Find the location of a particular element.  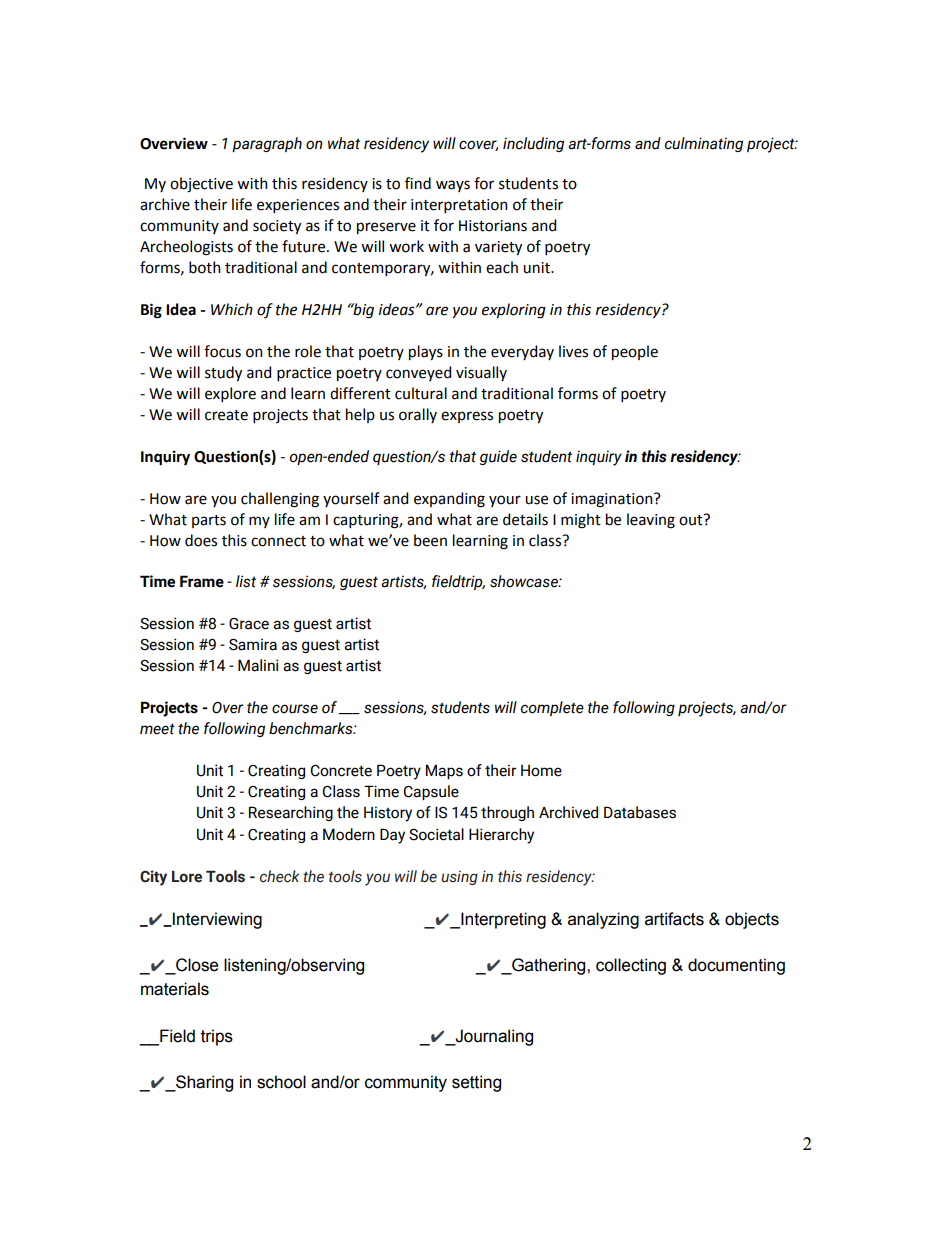

out is located at coordinates (692, 520).
